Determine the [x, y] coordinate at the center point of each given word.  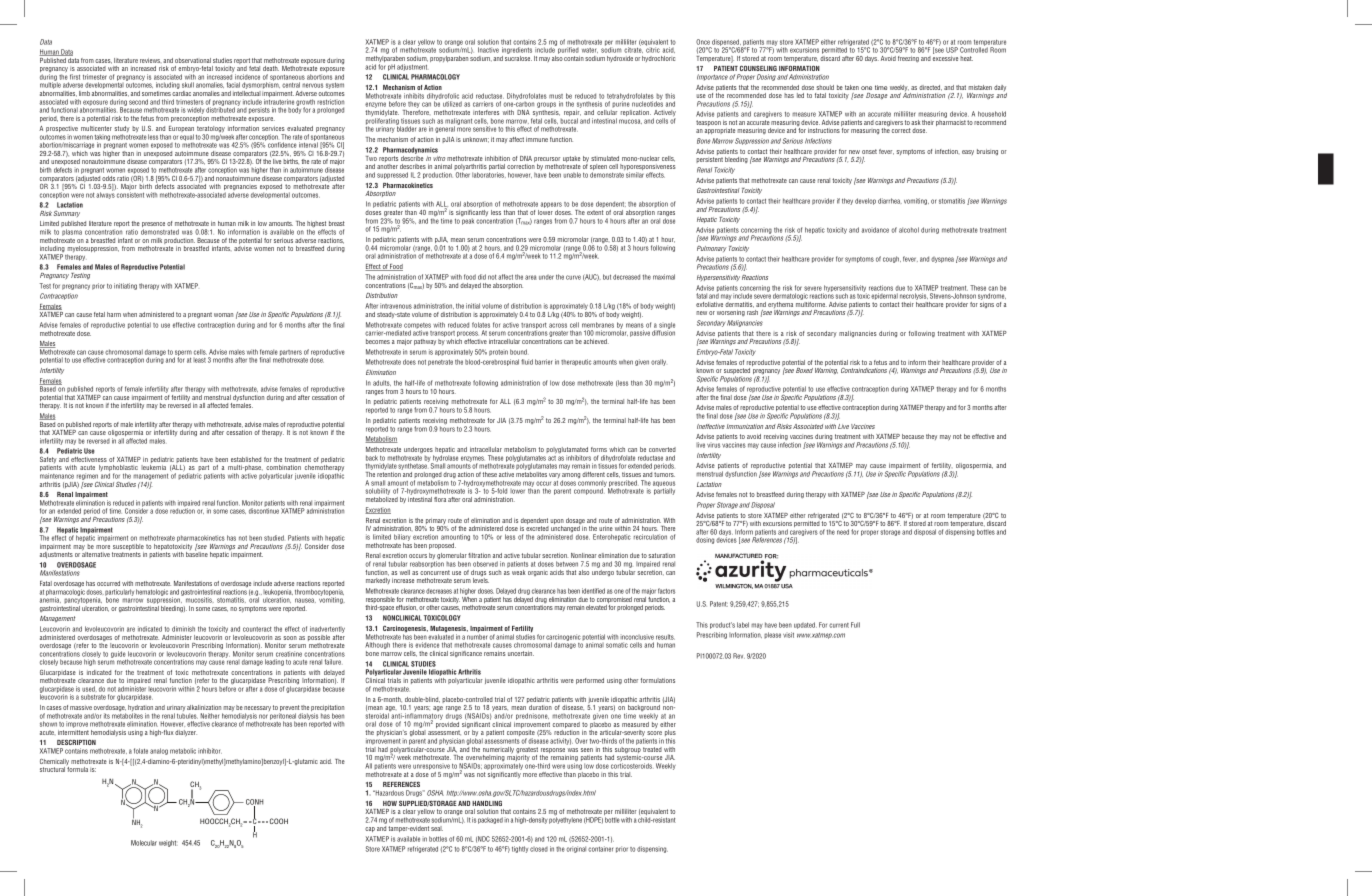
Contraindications [864, 370]
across [558, 325]
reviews [150, 60]
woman [223, 315]
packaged [490, 820]
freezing [908, 59]
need [843, 532]
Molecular [144, 843]
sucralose [518, 58]
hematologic [152, 593]
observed [485, 564]
